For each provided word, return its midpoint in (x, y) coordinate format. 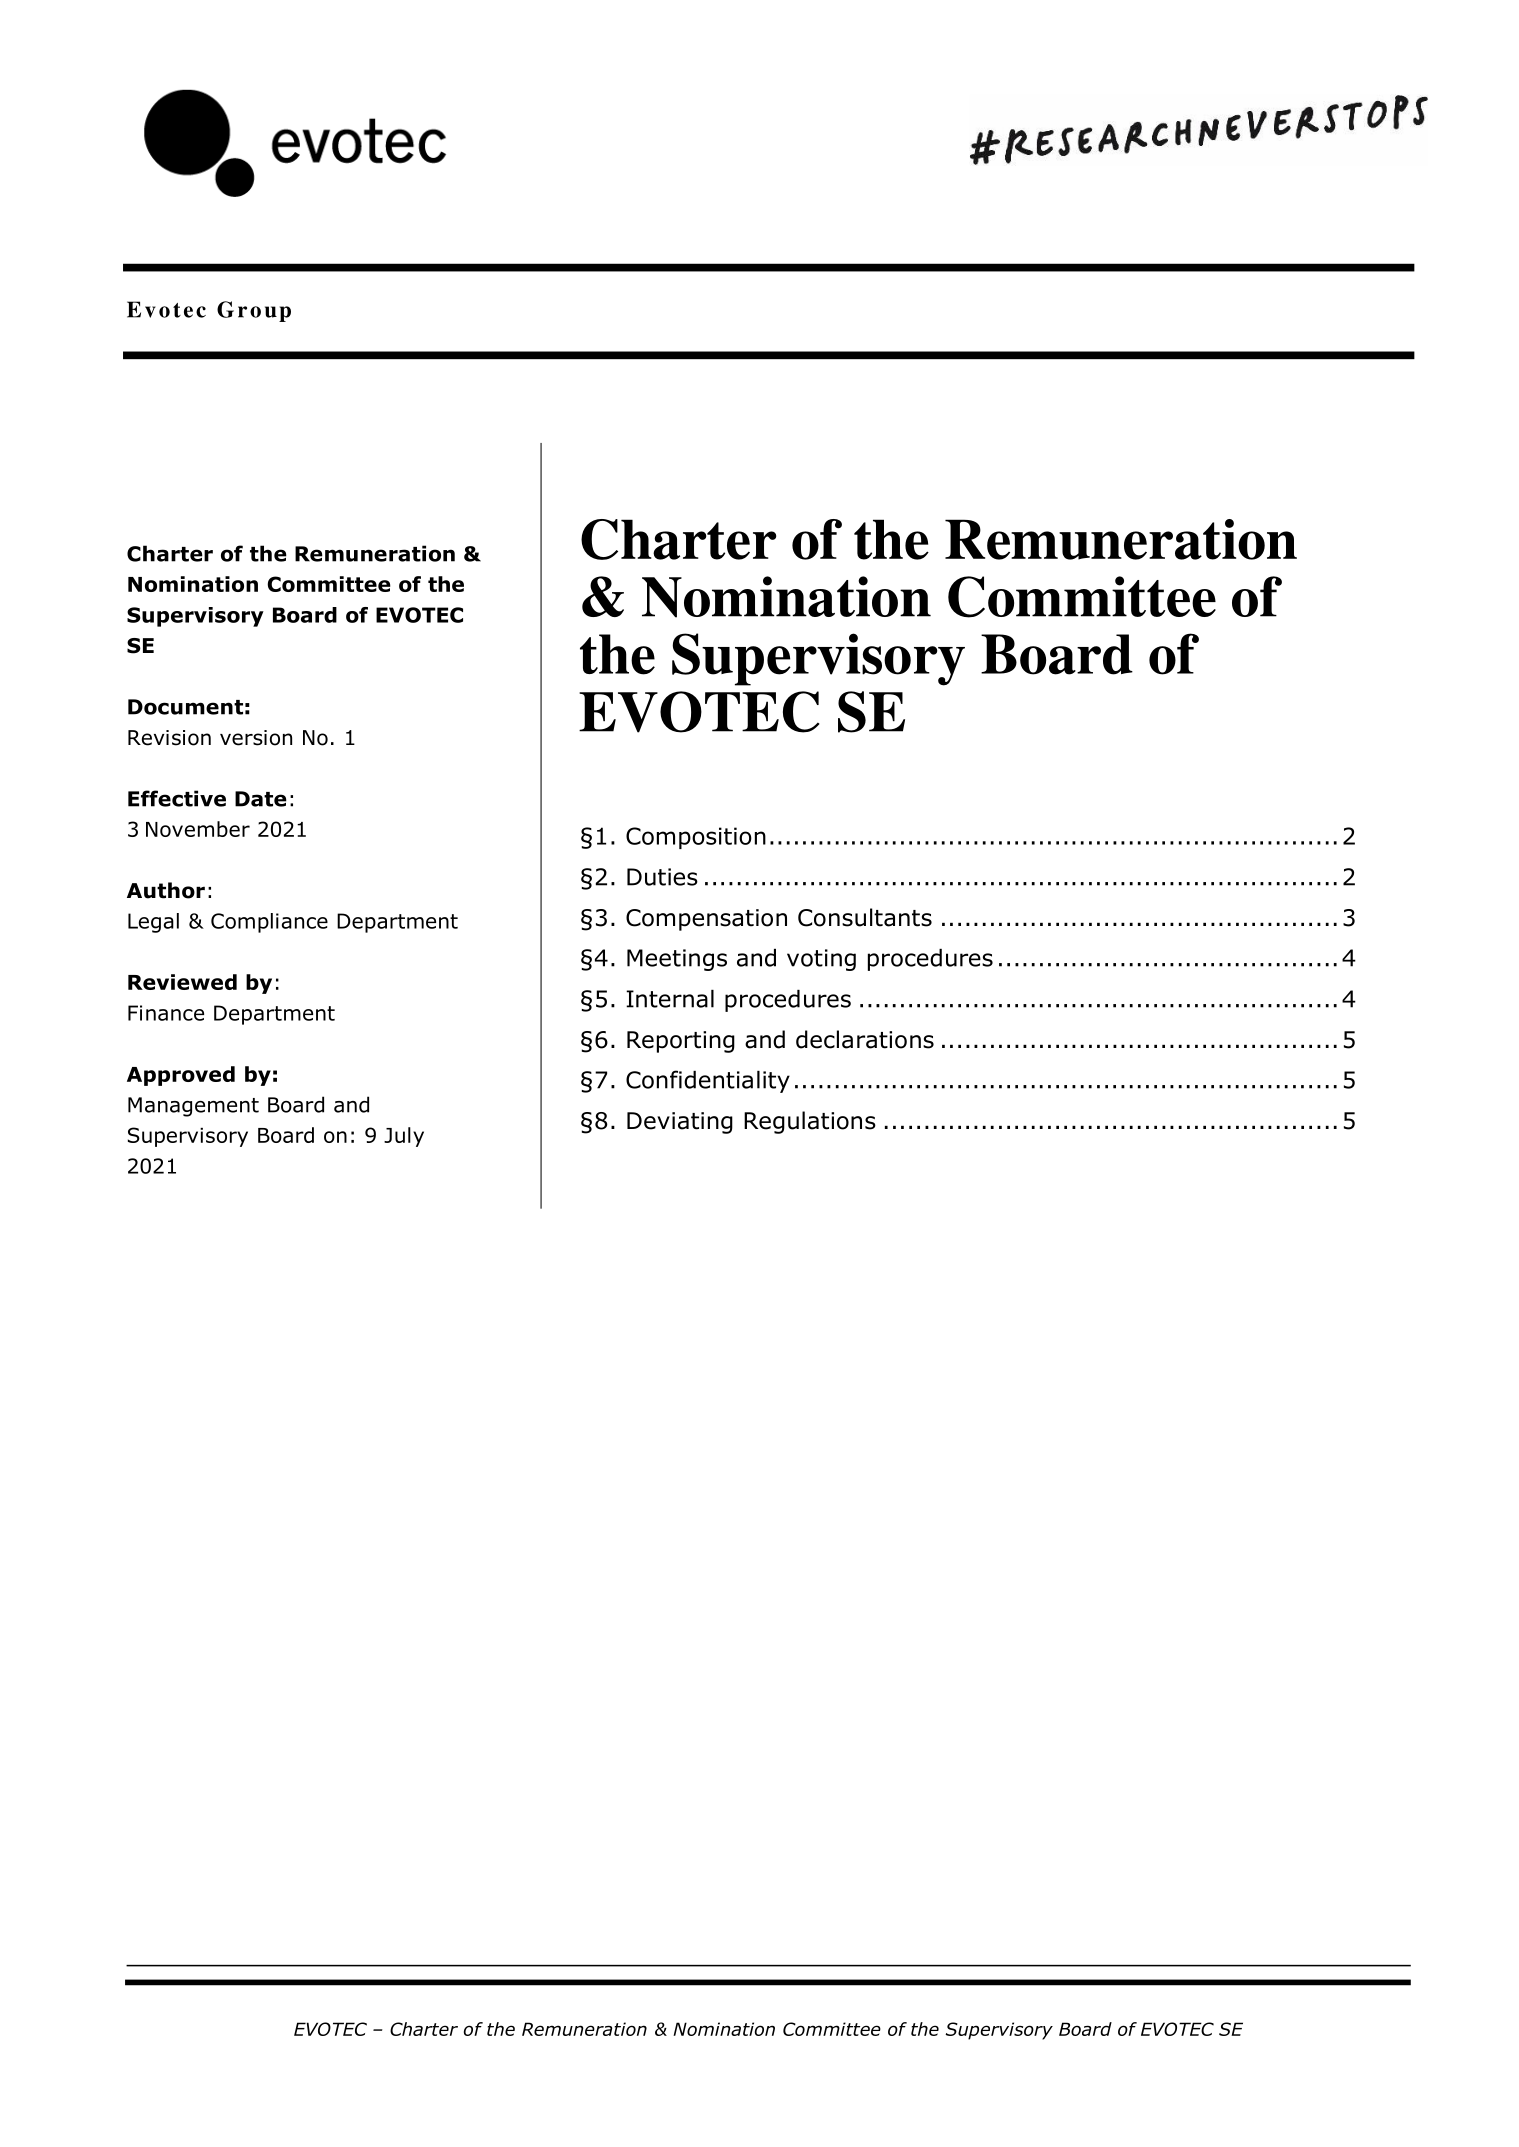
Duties (662, 877)
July (404, 1137)
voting (821, 960)
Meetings (677, 960)
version (256, 738)
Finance (166, 1013)
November (198, 829)
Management (193, 1107)
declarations (865, 1039)
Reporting (681, 1042)
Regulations (810, 1122)
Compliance (269, 923)
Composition (696, 838)
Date (261, 799)
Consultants (865, 917)
